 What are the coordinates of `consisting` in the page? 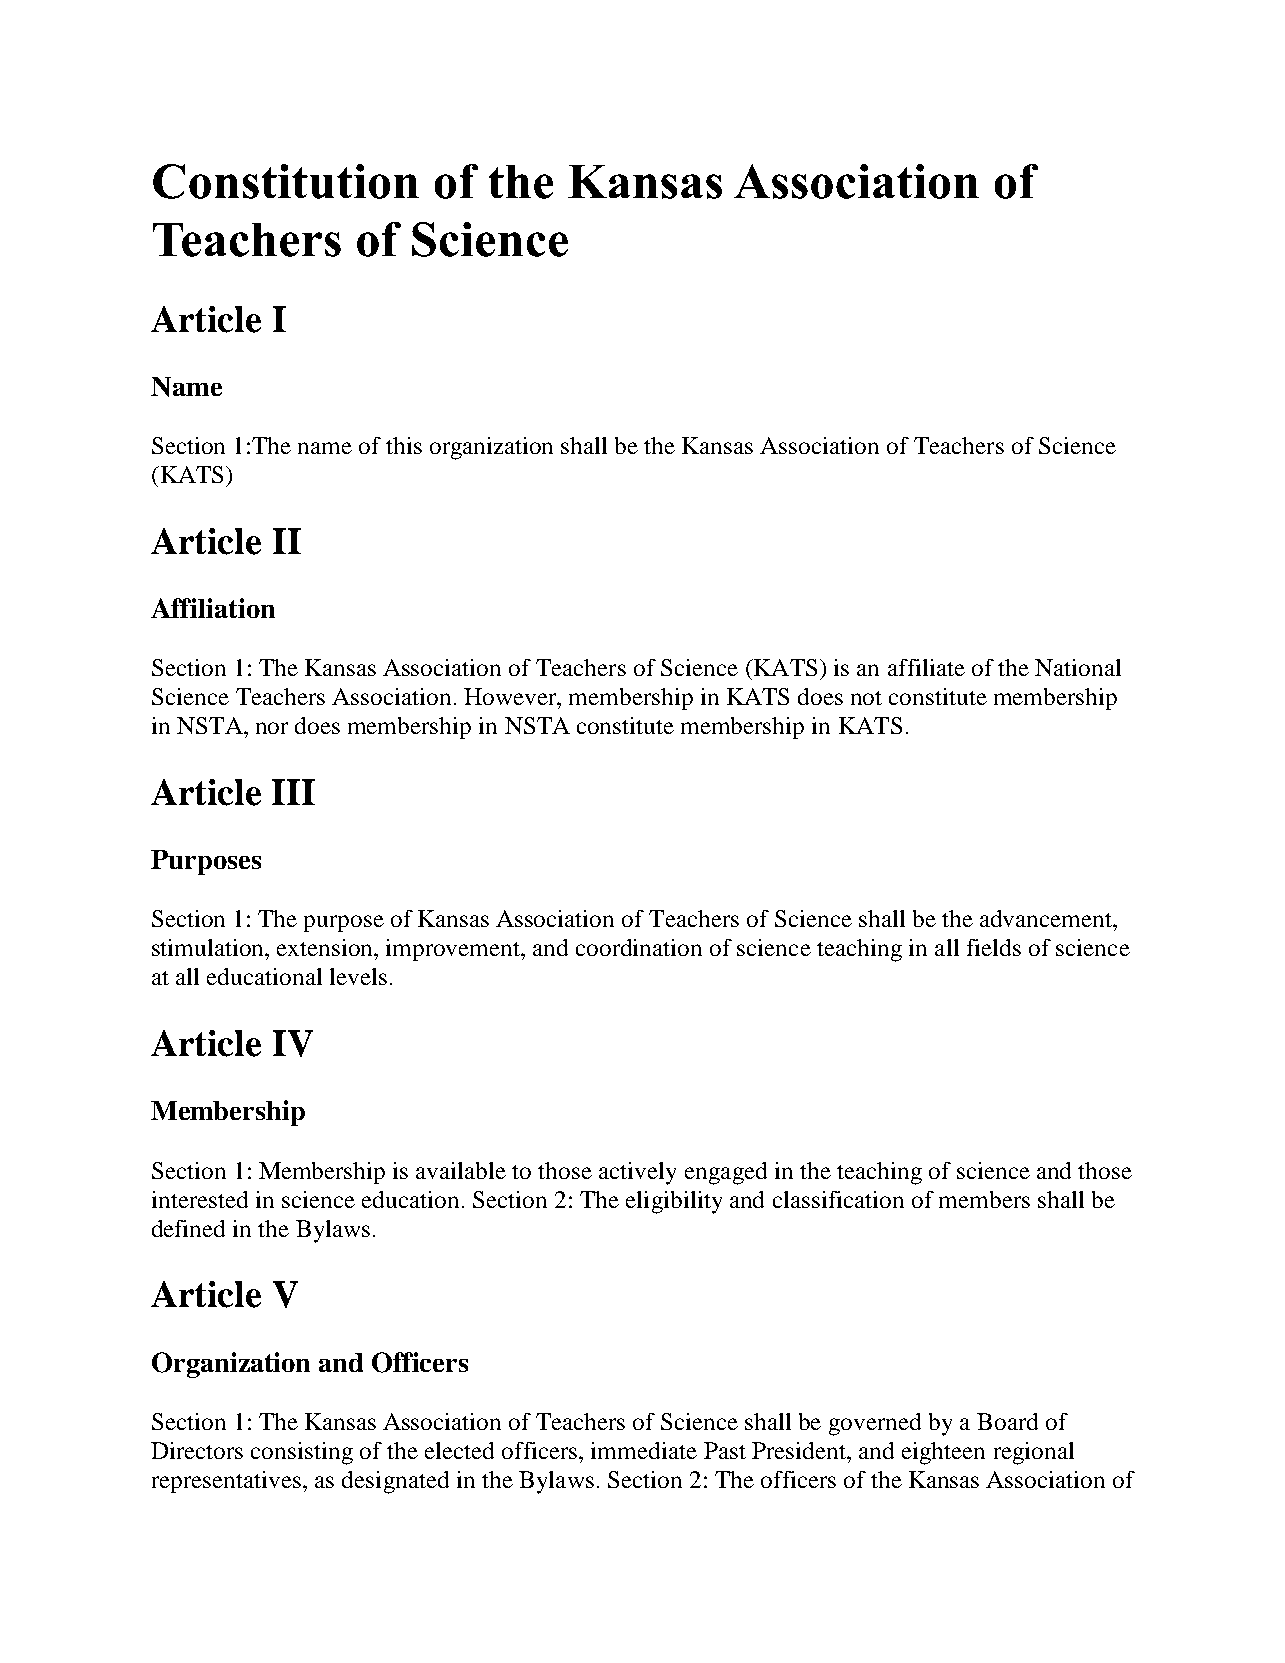 It's located at (302, 1453).
